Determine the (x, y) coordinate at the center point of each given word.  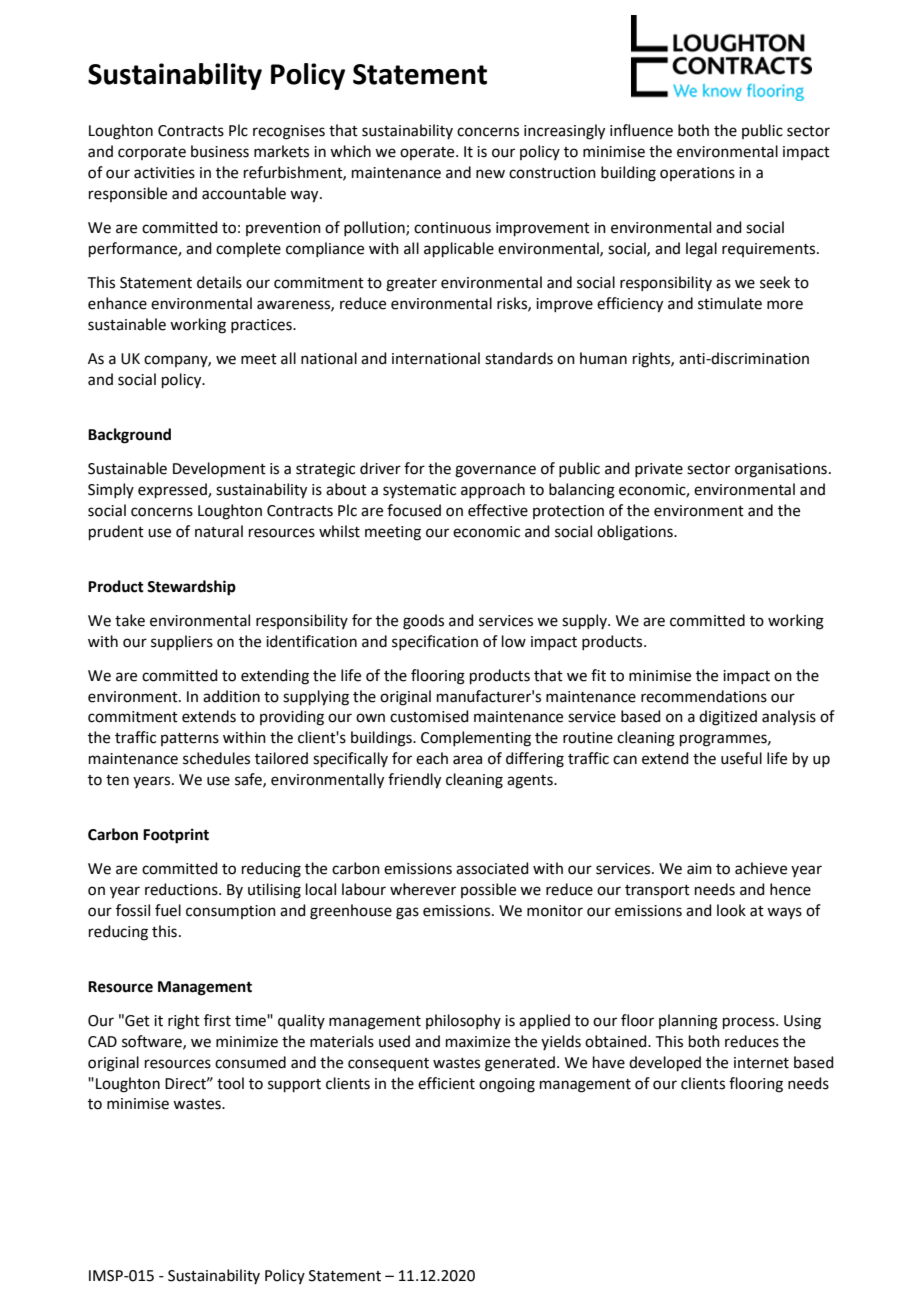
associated (492, 868)
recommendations (704, 696)
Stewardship (191, 588)
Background (129, 436)
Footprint (176, 836)
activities (164, 173)
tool (230, 1083)
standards (519, 358)
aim (699, 869)
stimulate (730, 303)
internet (761, 1063)
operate (428, 153)
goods (423, 622)
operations (697, 174)
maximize (478, 1042)
